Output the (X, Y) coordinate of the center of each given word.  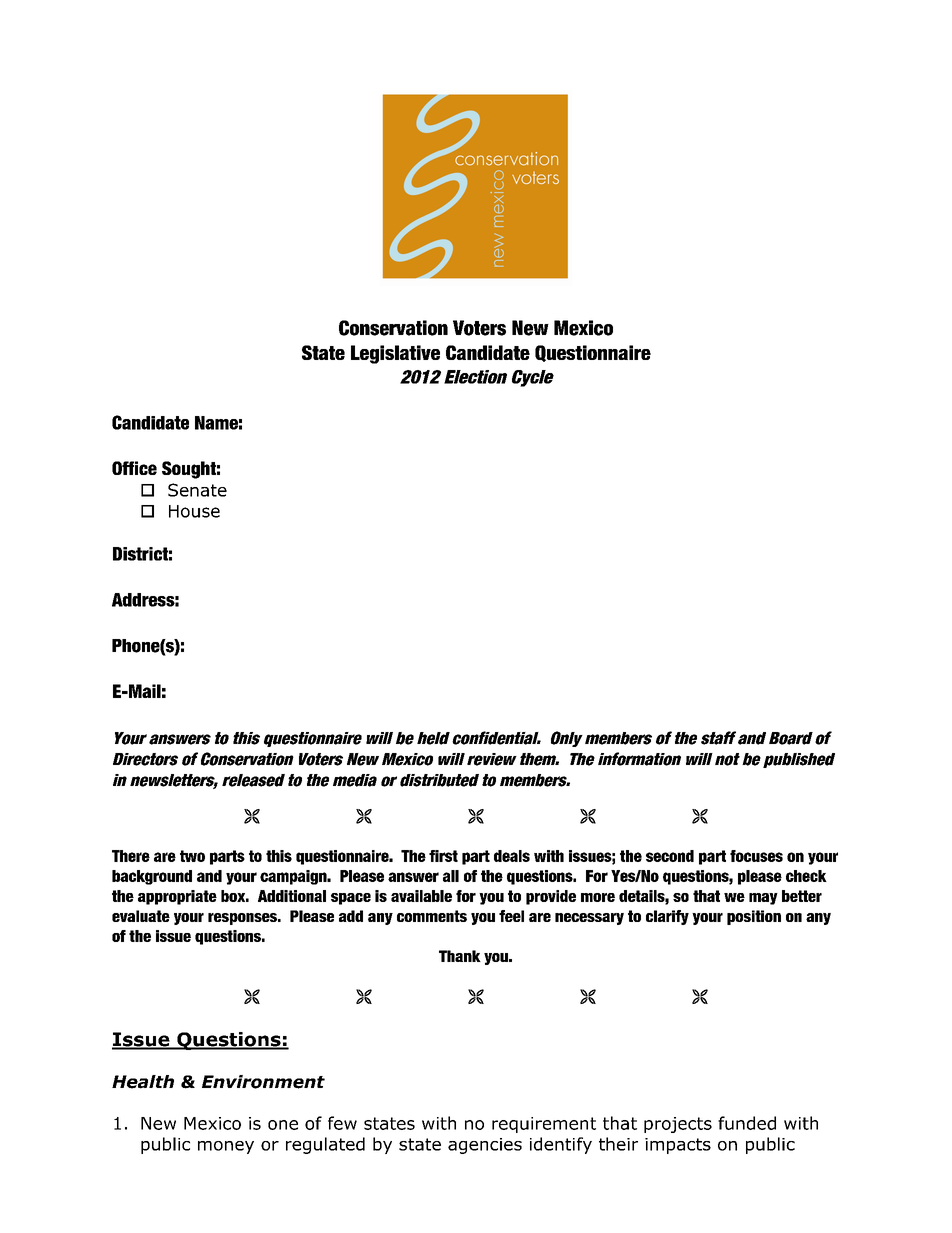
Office (134, 468)
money (226, 1147)
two (192, 856)
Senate (197, 490)
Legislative (395, 354)
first (443, 856)
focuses (756, 856)
